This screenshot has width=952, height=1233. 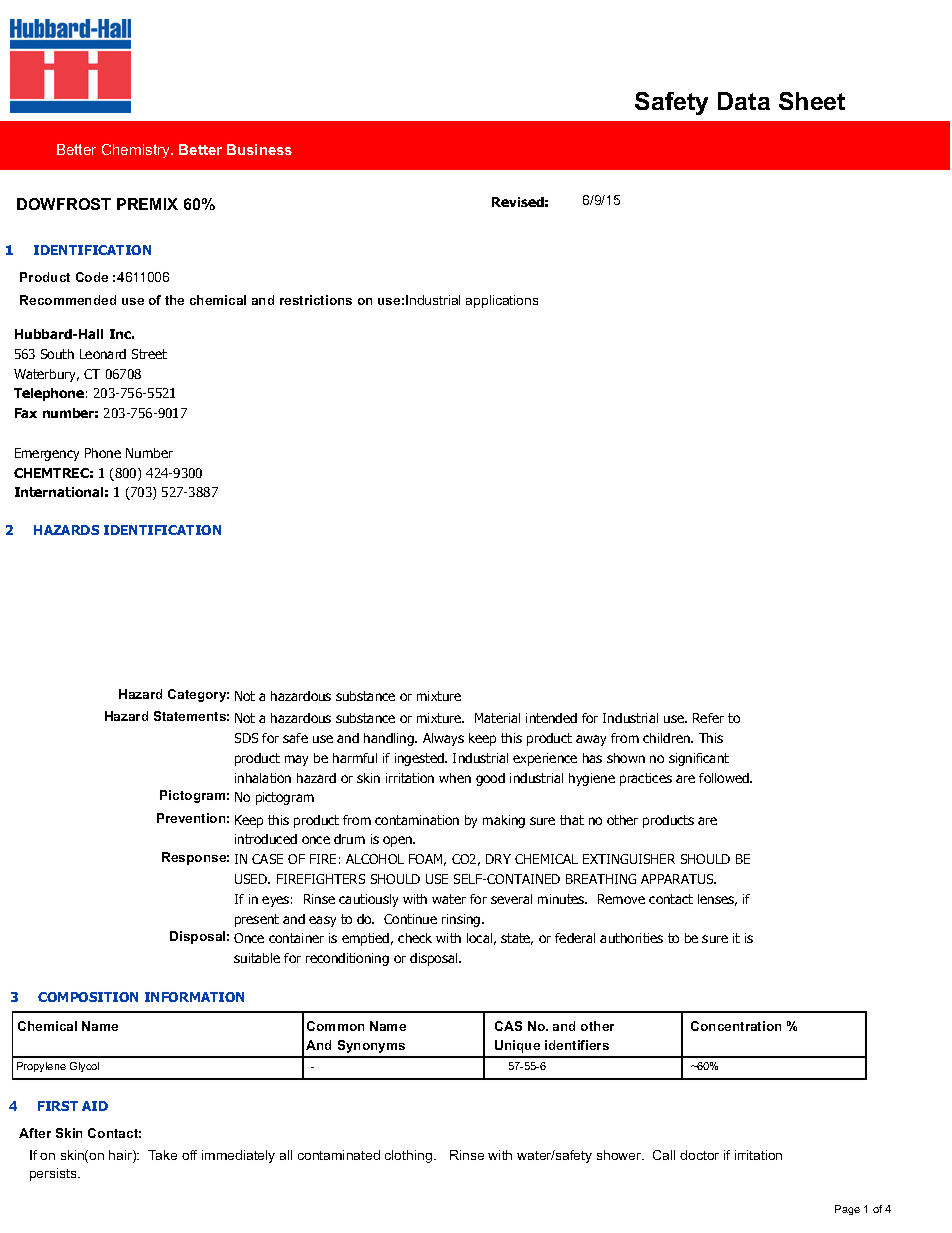 What do you see at coordinates (246, 738) in the screenshot?
I see `SDS` at bounding box center [246, 738].
